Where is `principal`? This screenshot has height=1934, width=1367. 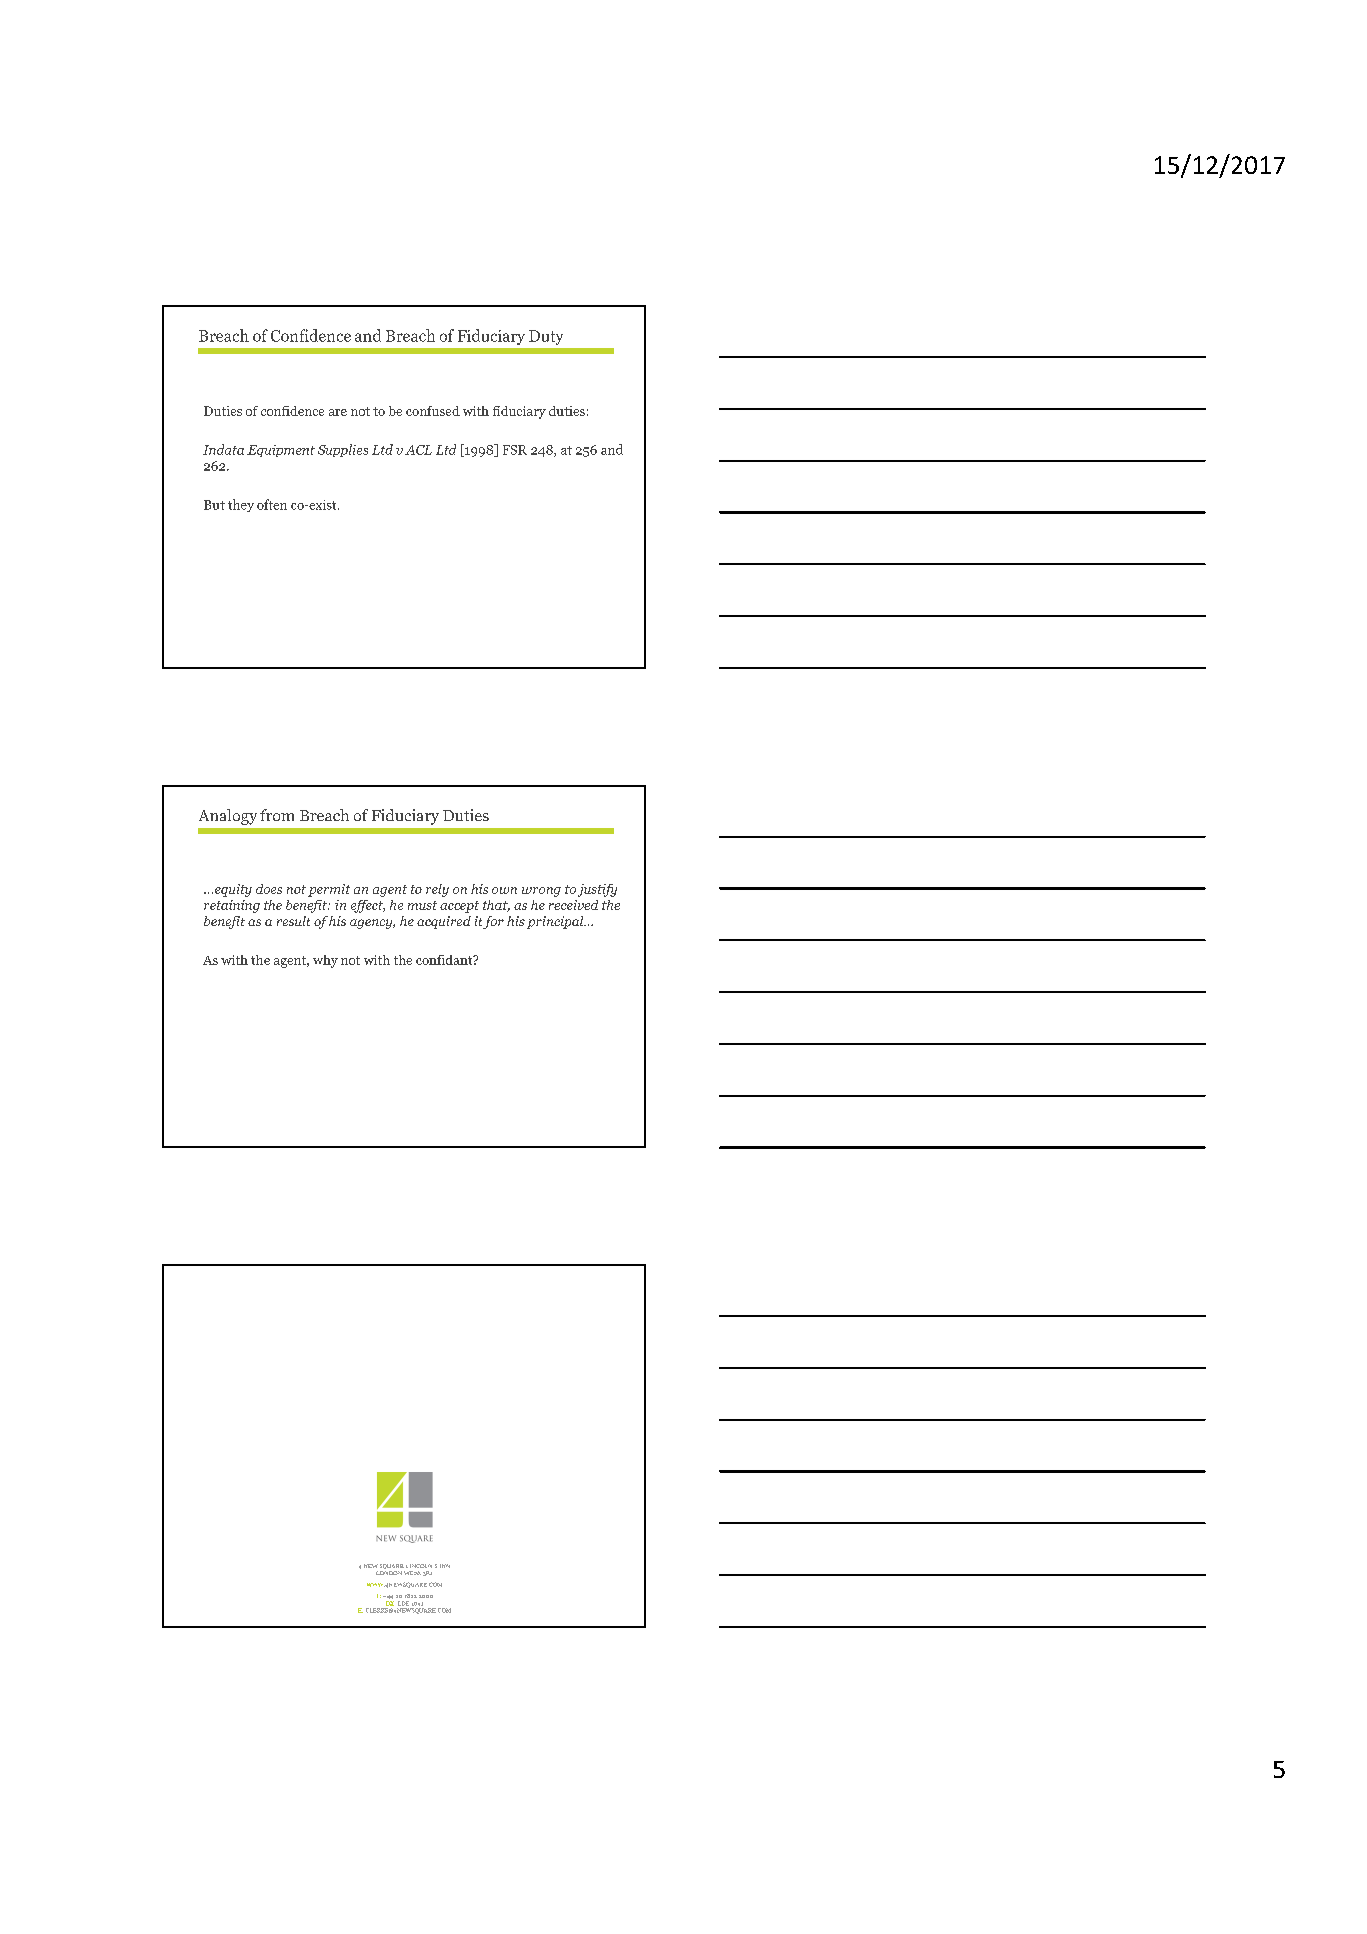
principal is located at coordinates (556, 922).
